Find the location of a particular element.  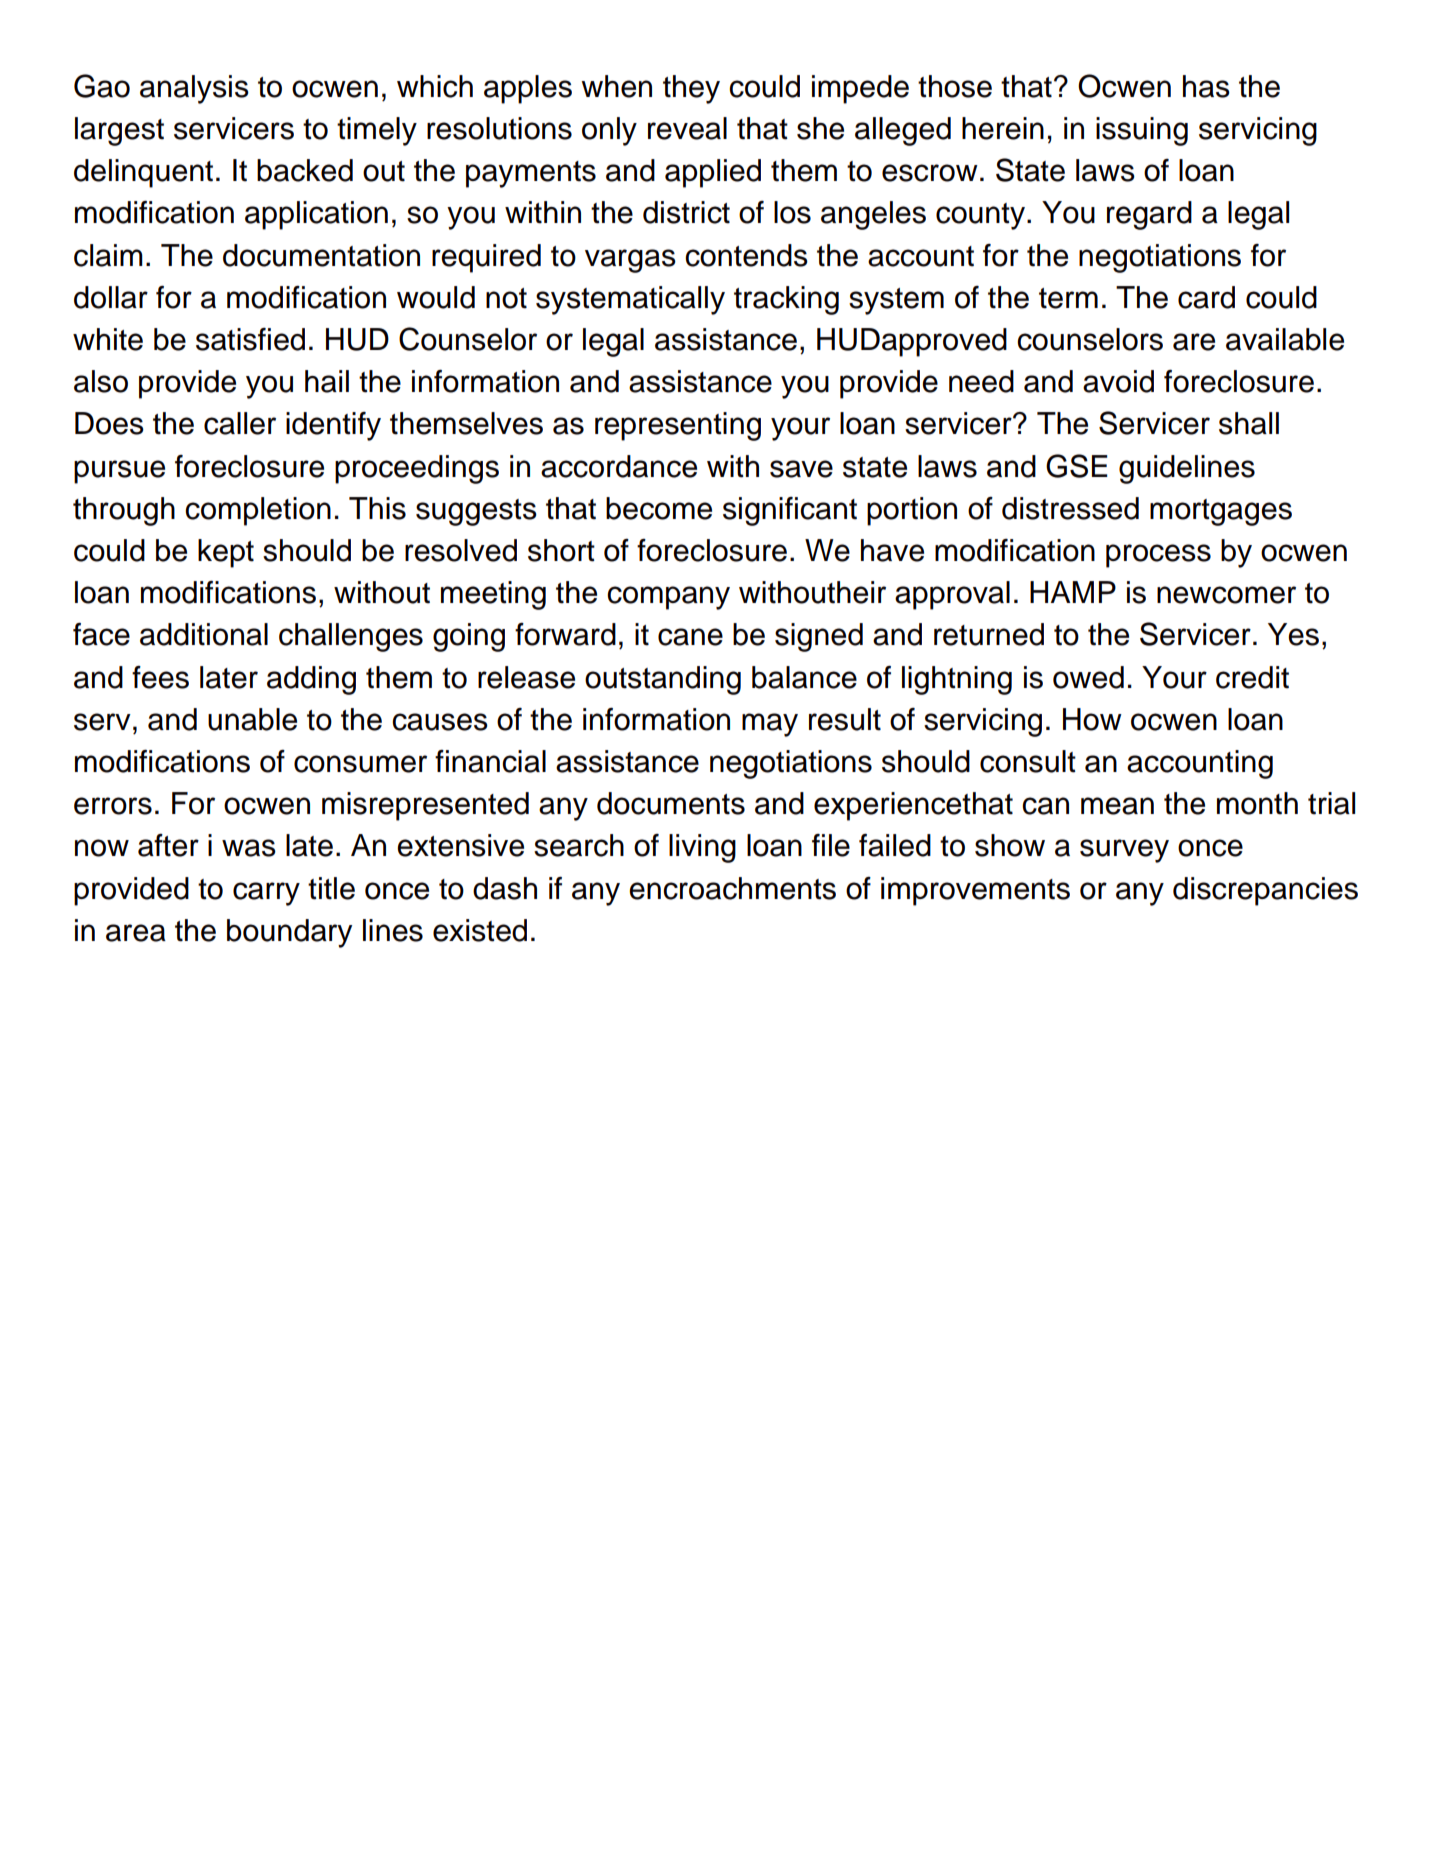

carry is located at coordinates (266, 894).
